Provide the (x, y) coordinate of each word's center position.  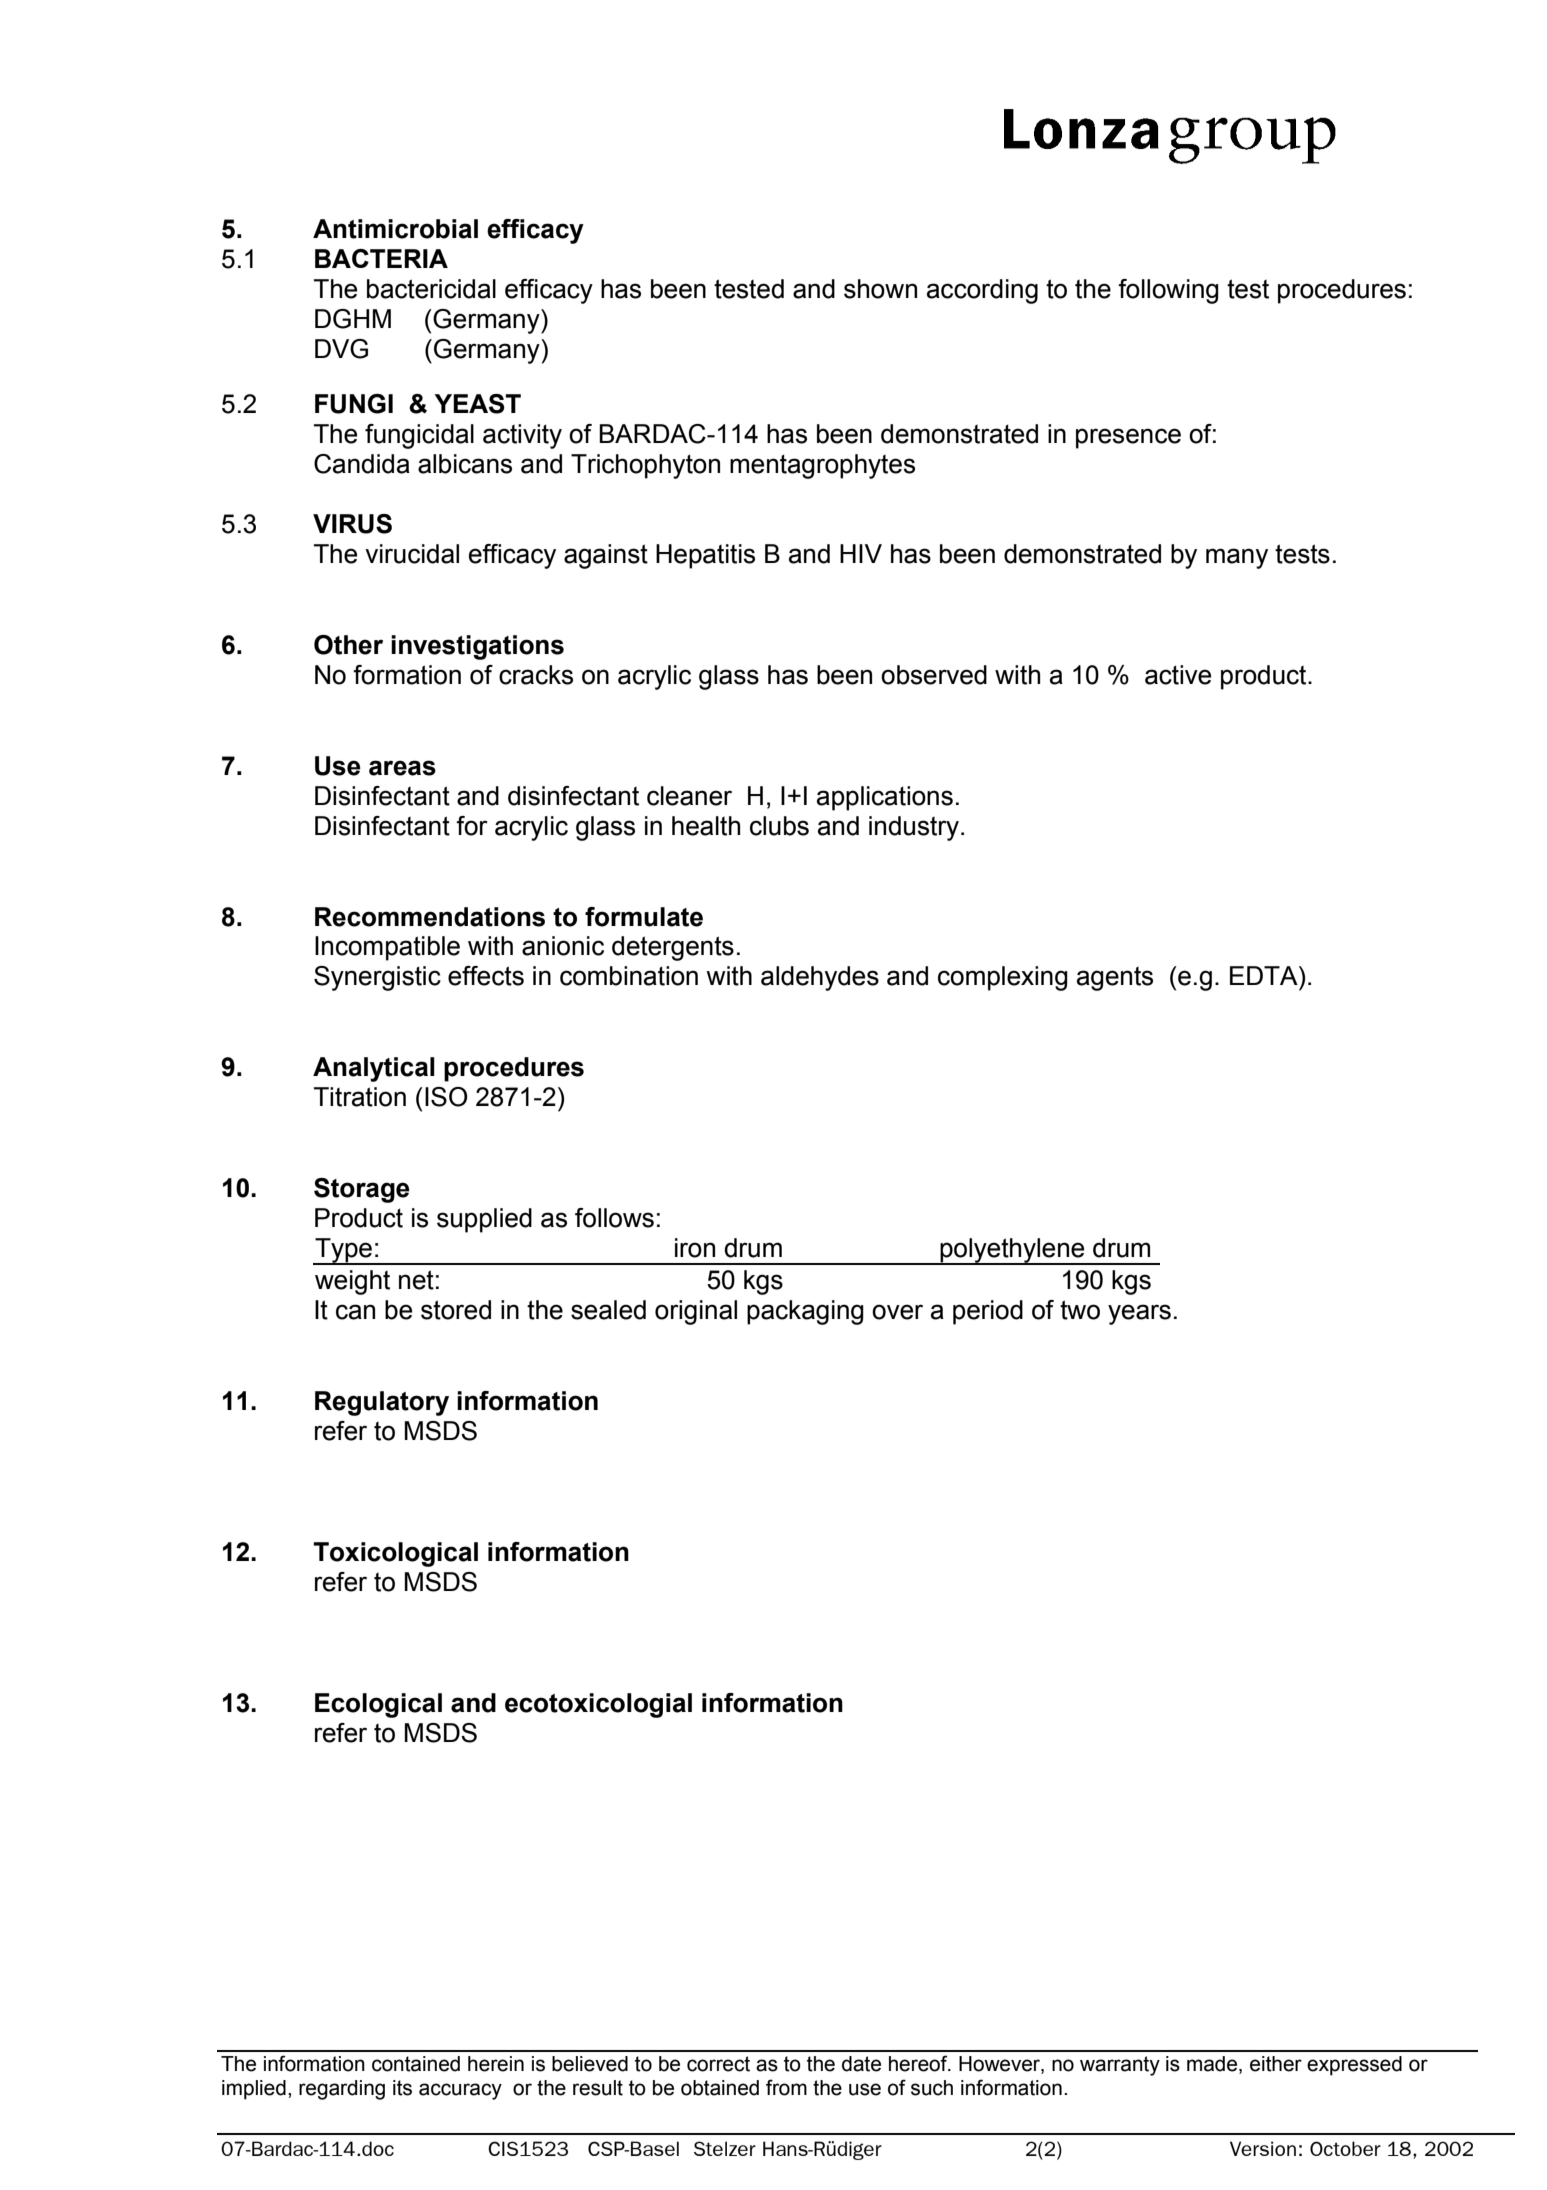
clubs (779, 826)
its (402, 2088)
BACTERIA (381, 258)
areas (402, 768)
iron (695, 1248)
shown (880, 289)
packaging (805, 1312)
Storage (362, 1190)
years (1139, 1314)
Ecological (378, 1705)
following (1168, 291)
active (1178, 675)
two (1080, 1310)
